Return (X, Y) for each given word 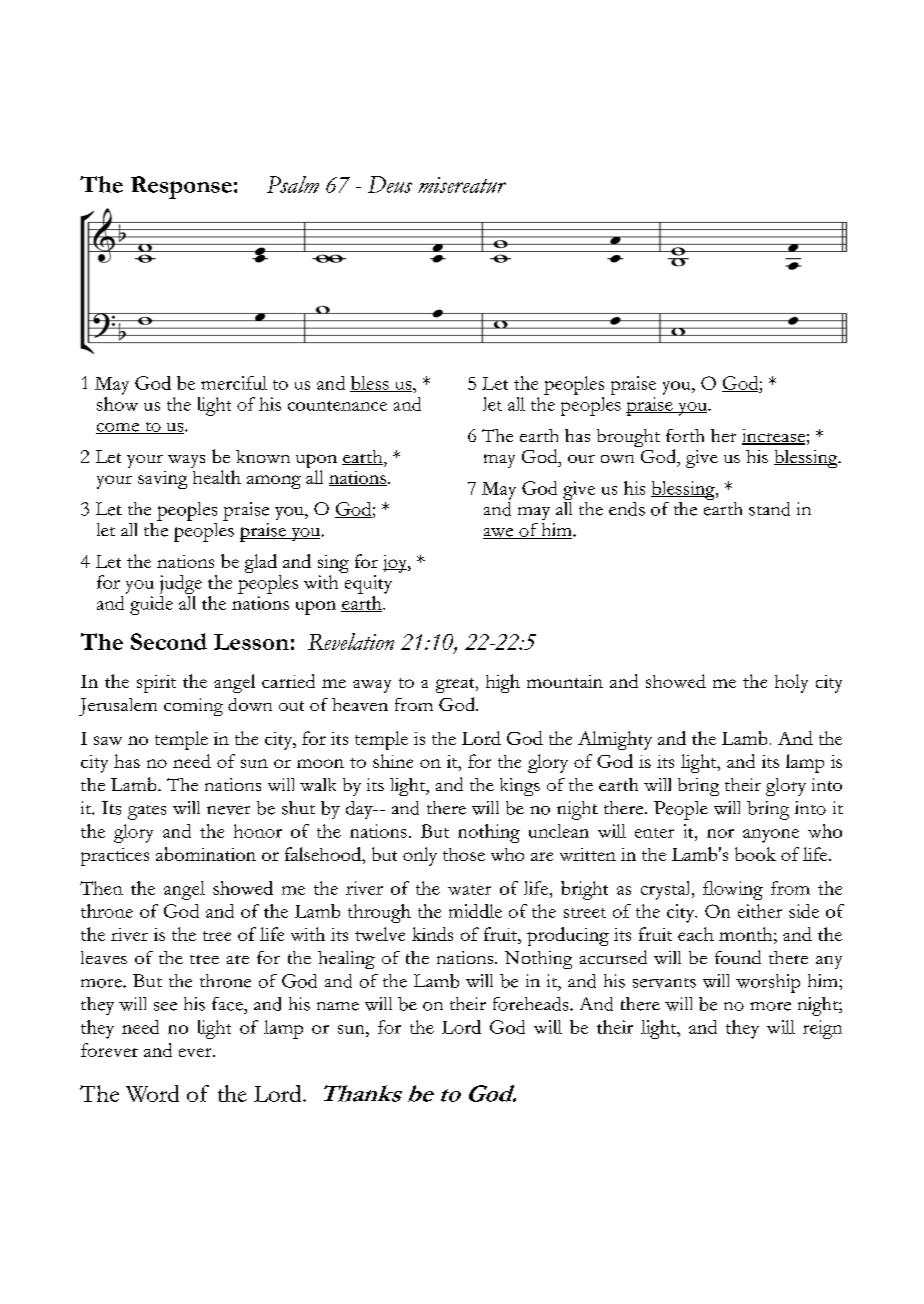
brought (628, 438)
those (464, 854)
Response (181, 187)
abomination (206, 854)
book (755, 854)
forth (685, 435)
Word (152, 1093)
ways (186, 461)
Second (169, 641)
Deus (390, 184)
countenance (337, 406)
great (456, 685)
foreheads (532, 1004)
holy (791, 683)
